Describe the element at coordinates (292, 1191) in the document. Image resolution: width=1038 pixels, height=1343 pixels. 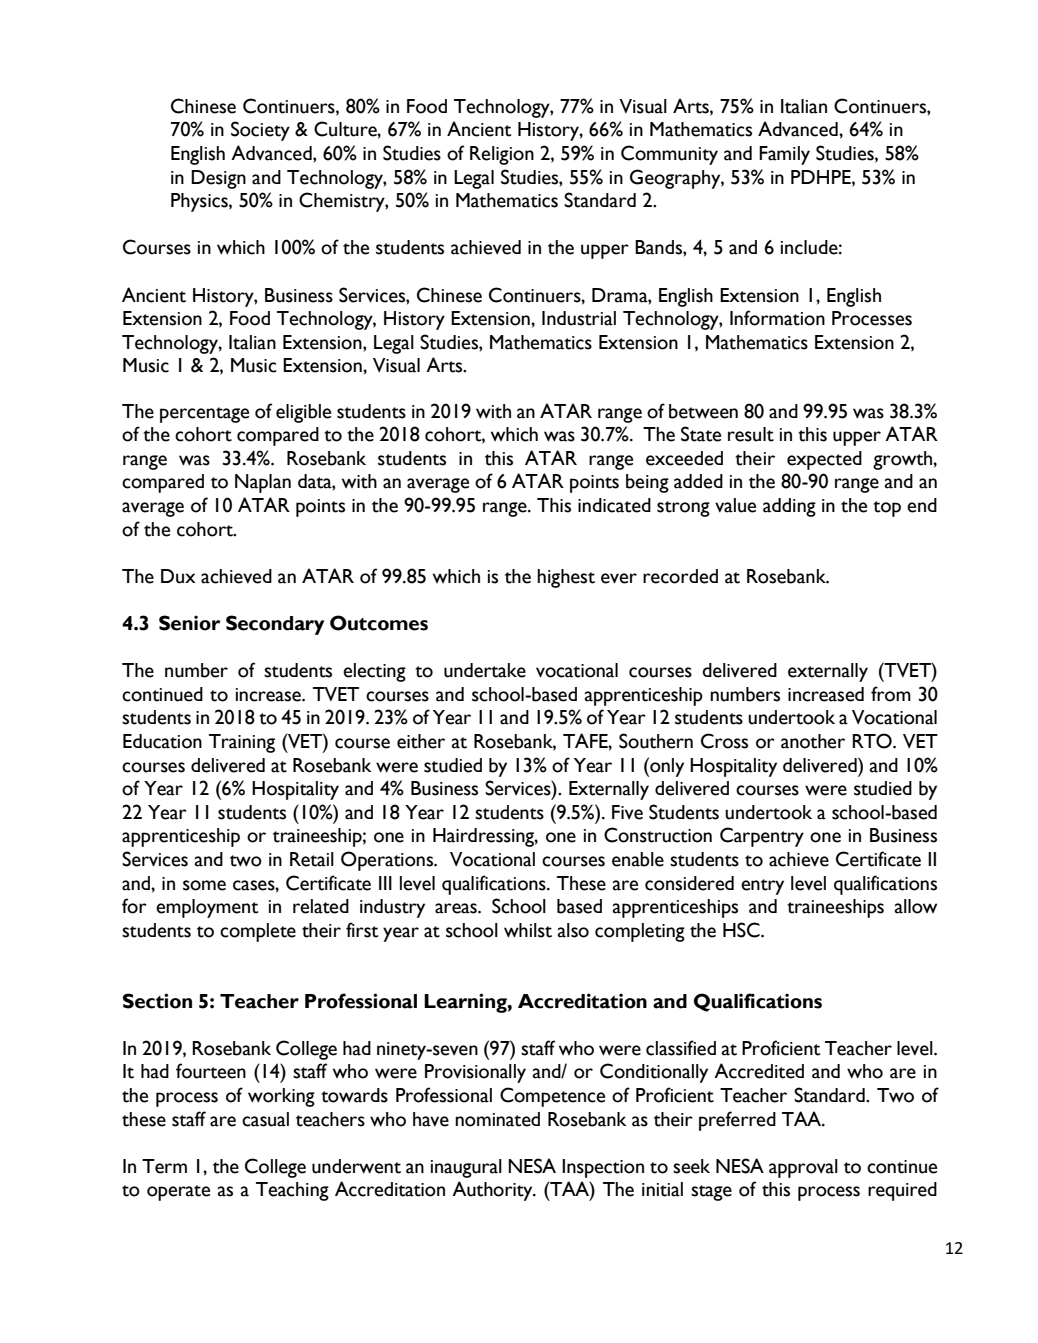
I see `Teaching` at that location.
